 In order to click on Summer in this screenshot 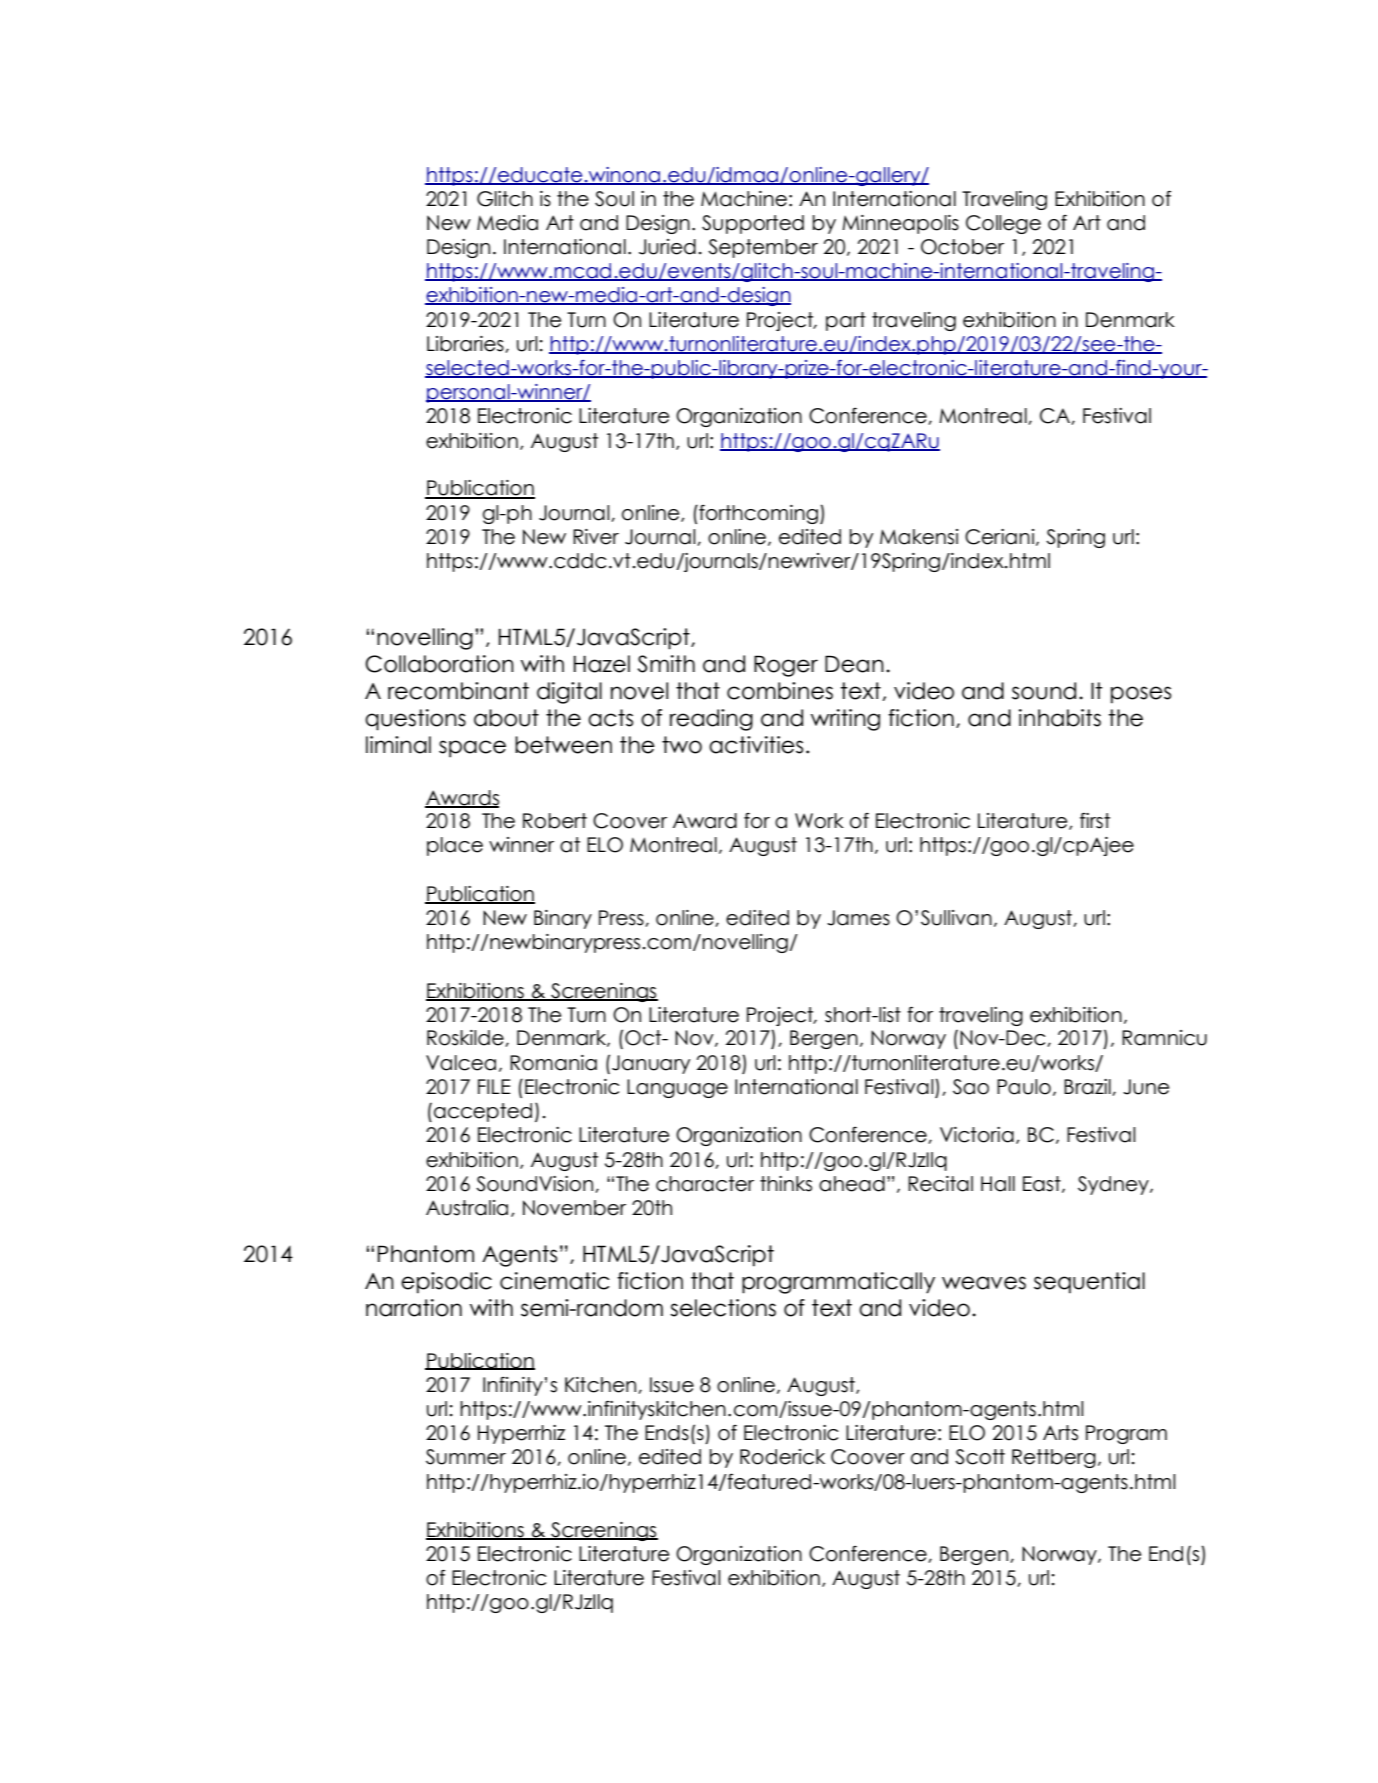, I will do `click(466, 1457)`.
